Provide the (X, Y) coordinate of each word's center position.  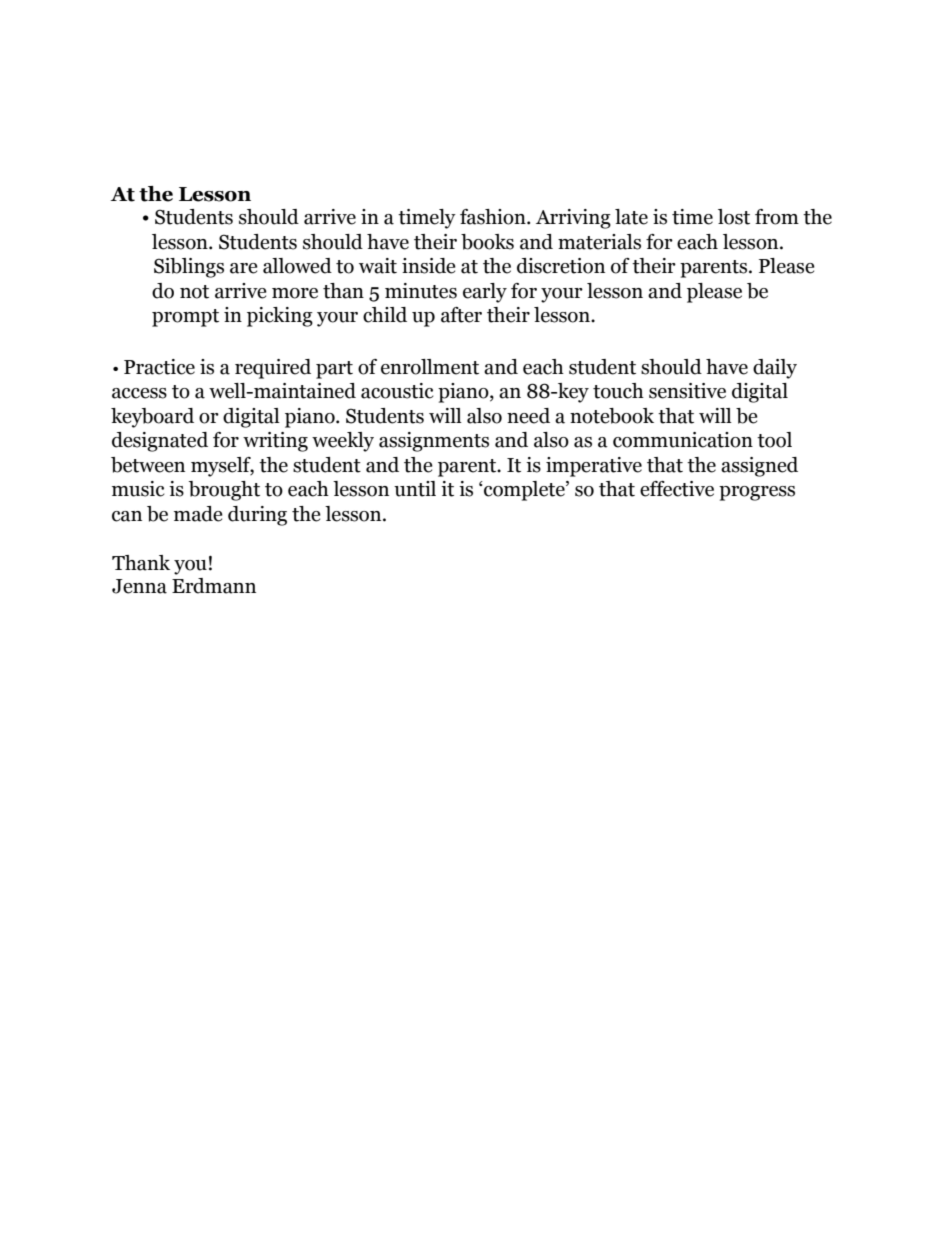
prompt (185, 318)
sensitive (687, 391)
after (461, 315)
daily (775, 369)
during (257, 516)
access (139, 393)
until (415, 489)
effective (677, 489)
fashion (494, 217)
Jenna (139, 586)
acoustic (397, 391)
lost (734, 217)
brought (224, 491)
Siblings (189, 268)
